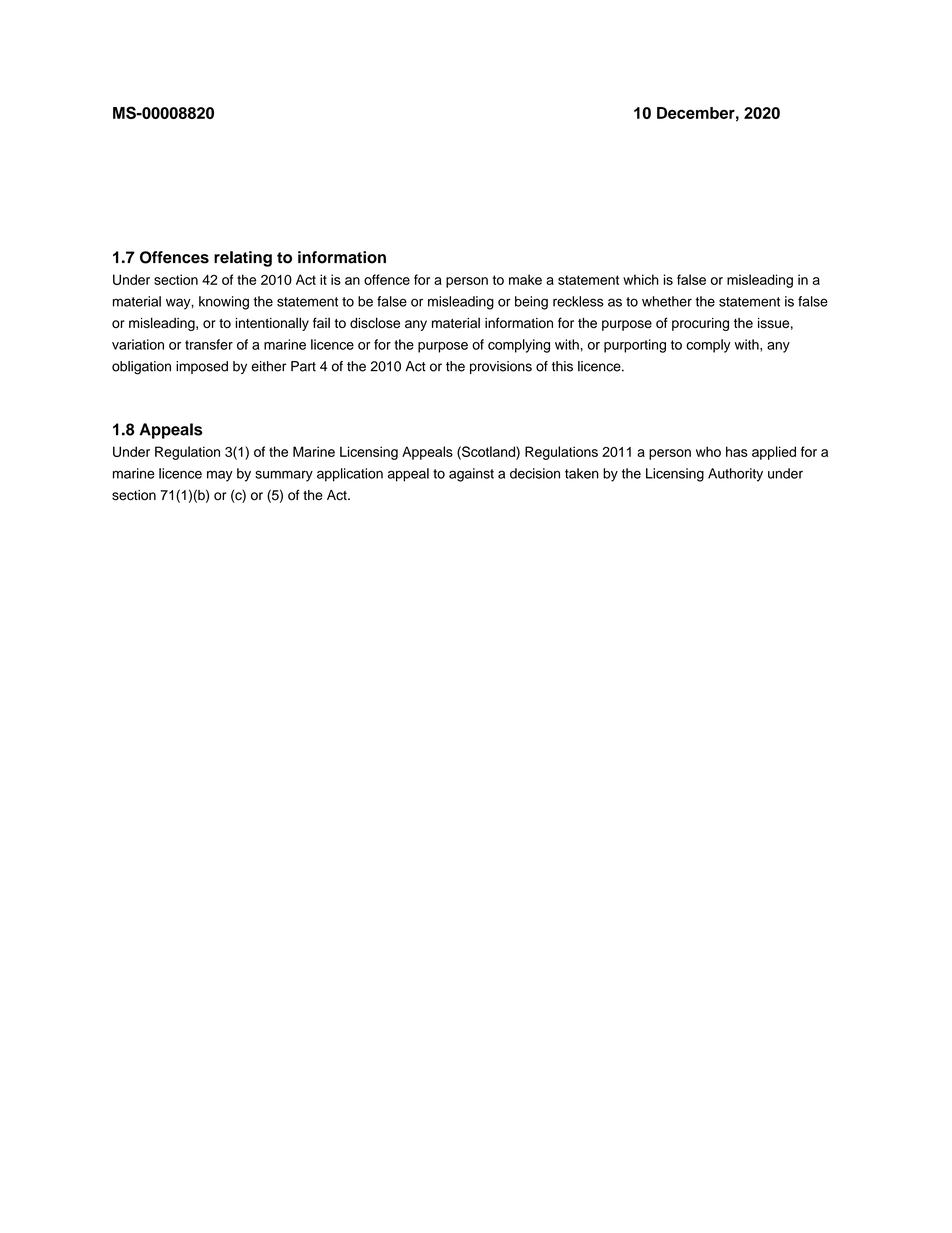 The height and width of the screenshot is (1233, 952). Describe the element at coordinates (501, 367) in the screenshot. I see `provisions` at that location.
